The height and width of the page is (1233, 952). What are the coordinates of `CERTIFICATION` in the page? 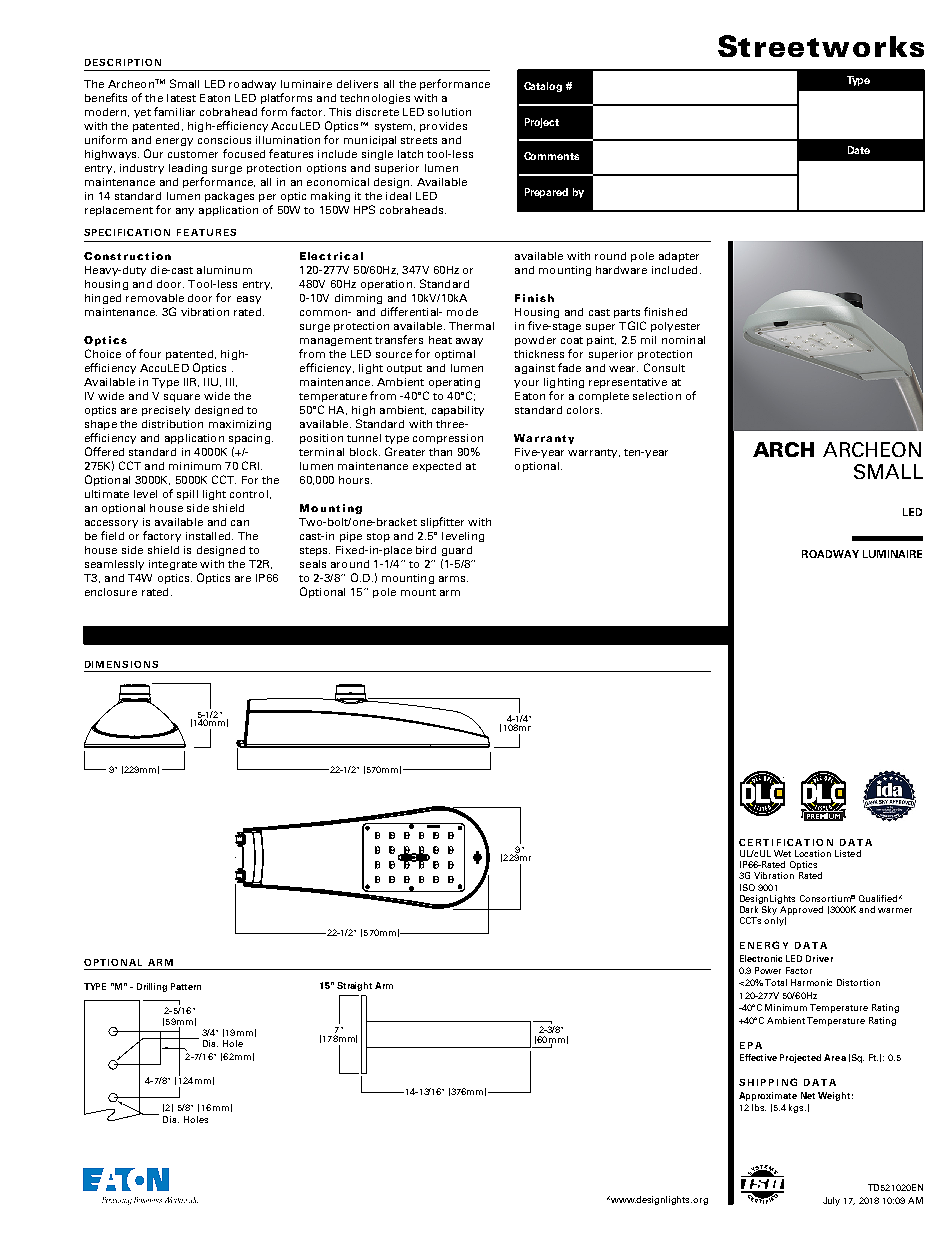 It's located at (786, 842).
